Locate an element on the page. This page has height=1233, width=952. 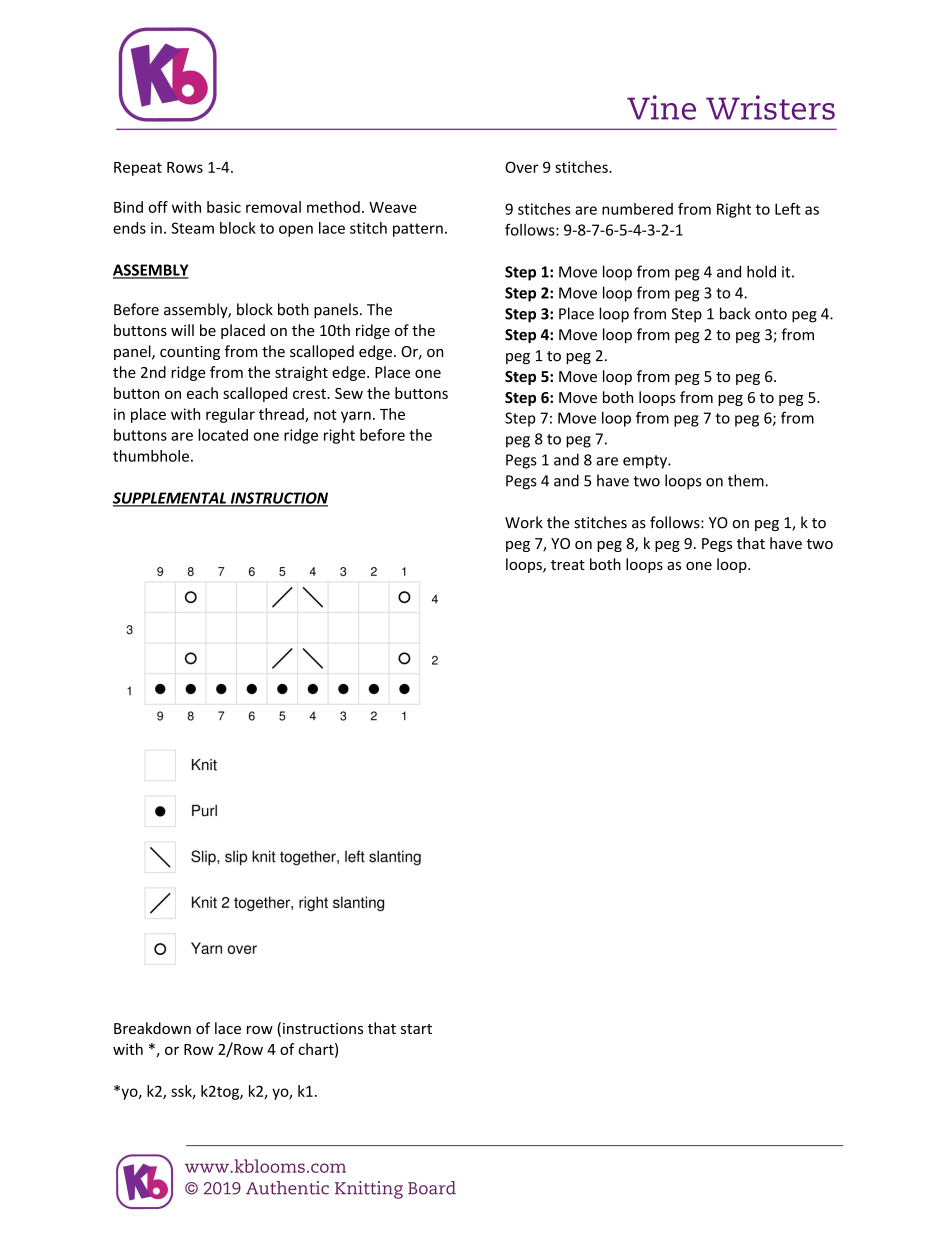
Authentic is located at coordinates (287, 1188).
